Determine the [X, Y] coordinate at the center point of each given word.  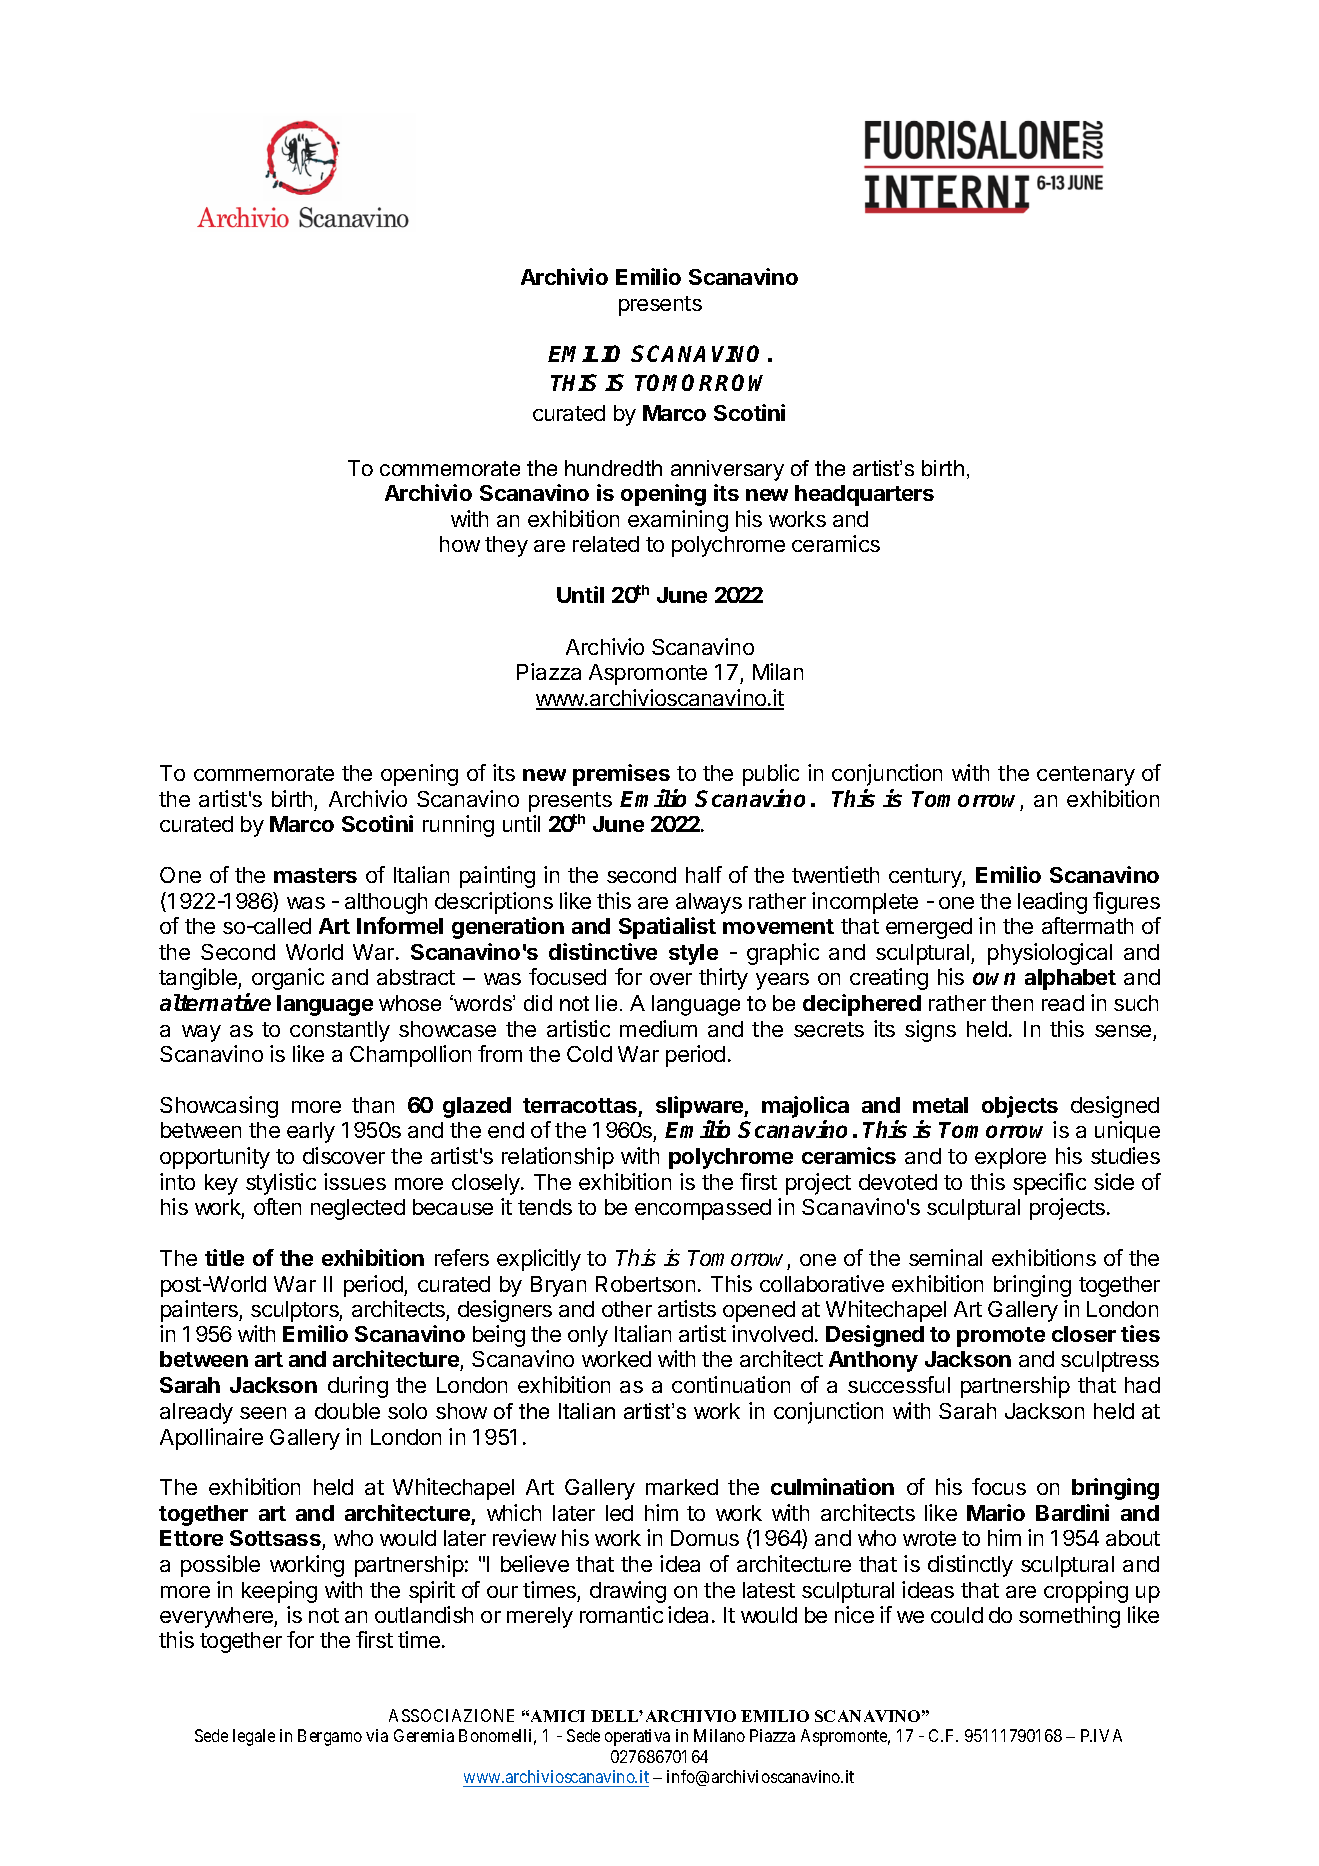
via [377, 1735]
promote [1001, 1337]
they [506, 546]
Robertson [645, 1284]
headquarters [864, 495]
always [709, 903]
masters [315, 875]
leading [1052, 903]
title [224, 1257]
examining [678, 521]
